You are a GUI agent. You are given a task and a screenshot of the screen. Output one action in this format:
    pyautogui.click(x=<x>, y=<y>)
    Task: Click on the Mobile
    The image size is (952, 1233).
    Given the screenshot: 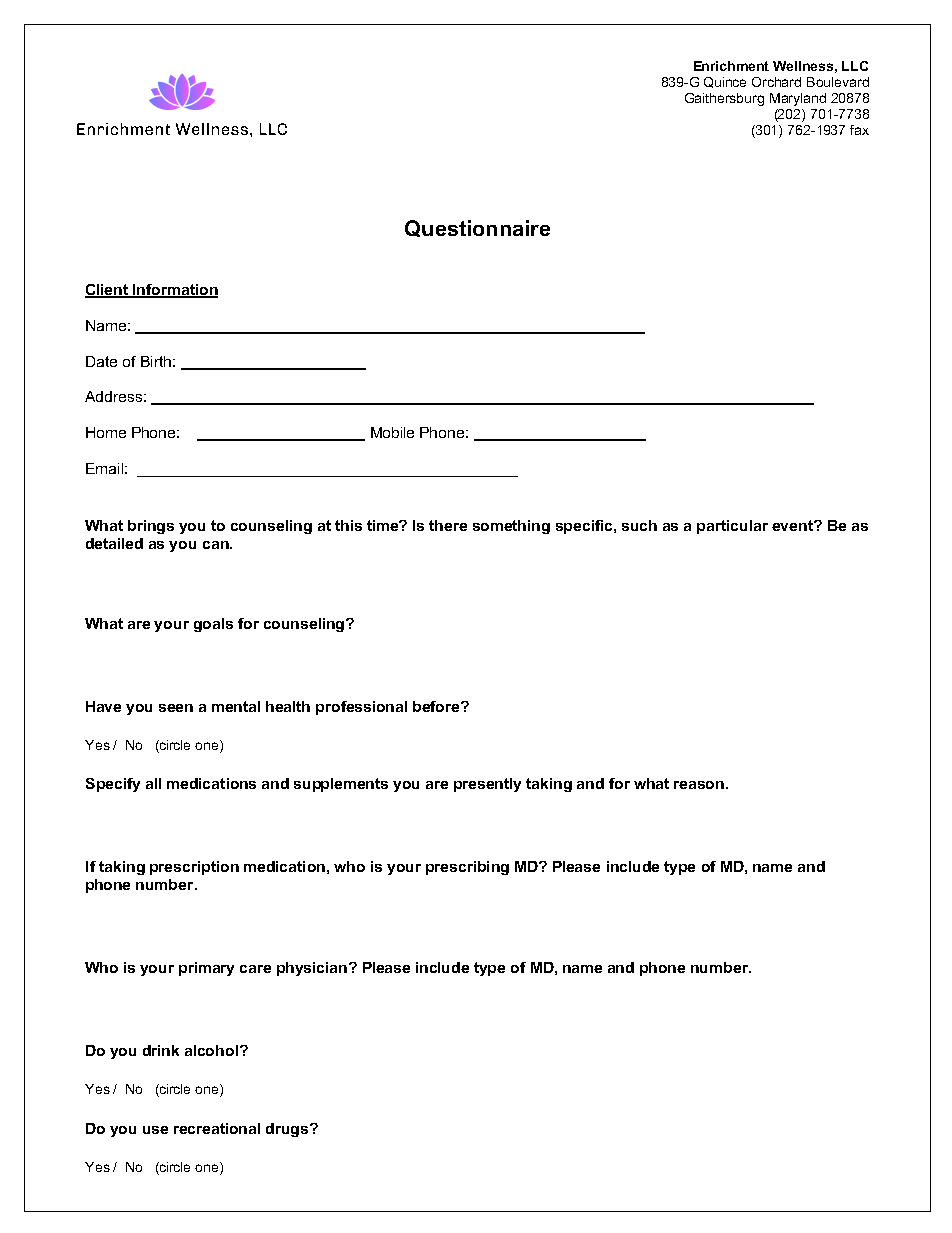 What is the action you would take?
    pyautogui.click(x=392, y=432)
